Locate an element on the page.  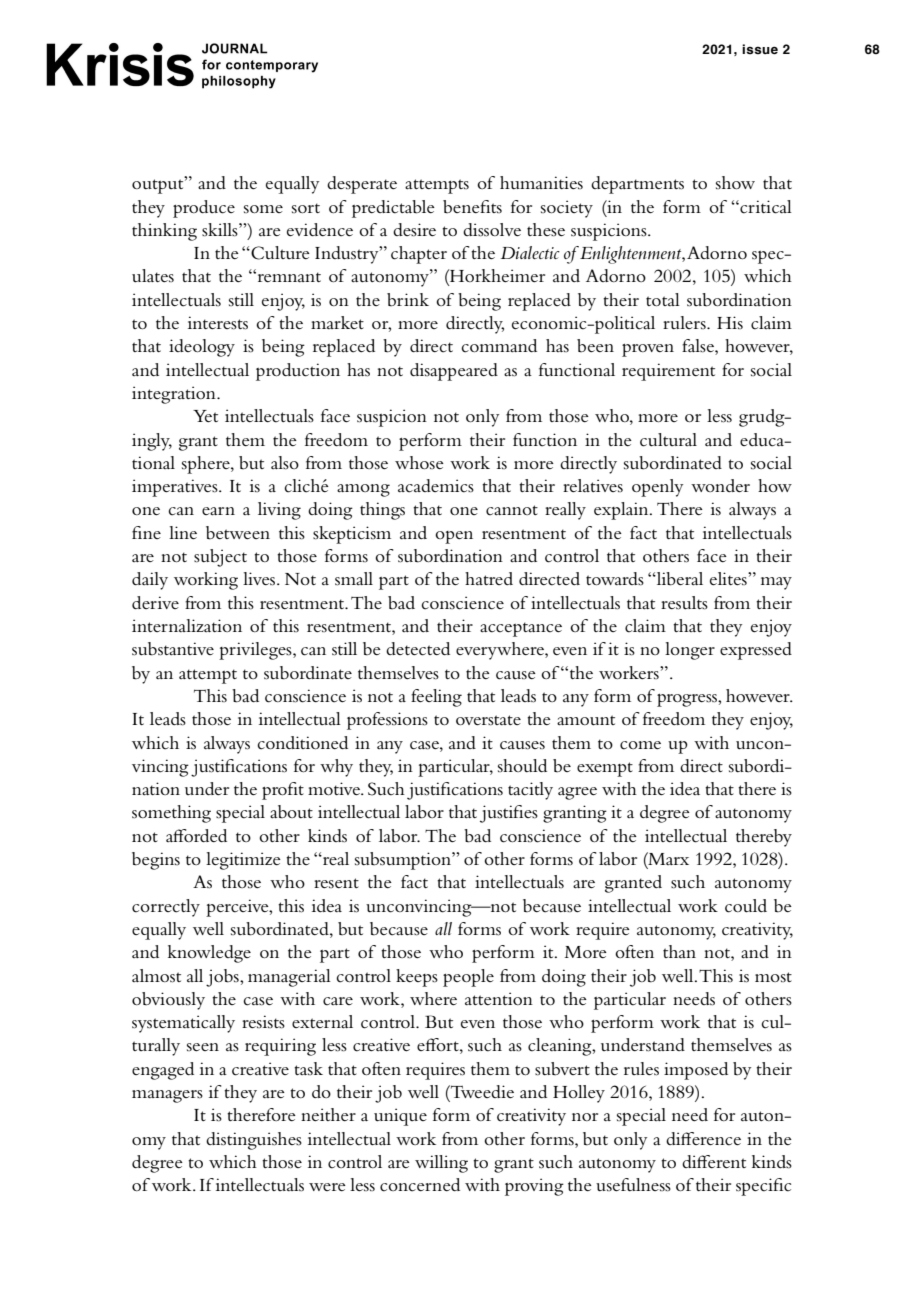
produce is located at coordinates (204, 209).
